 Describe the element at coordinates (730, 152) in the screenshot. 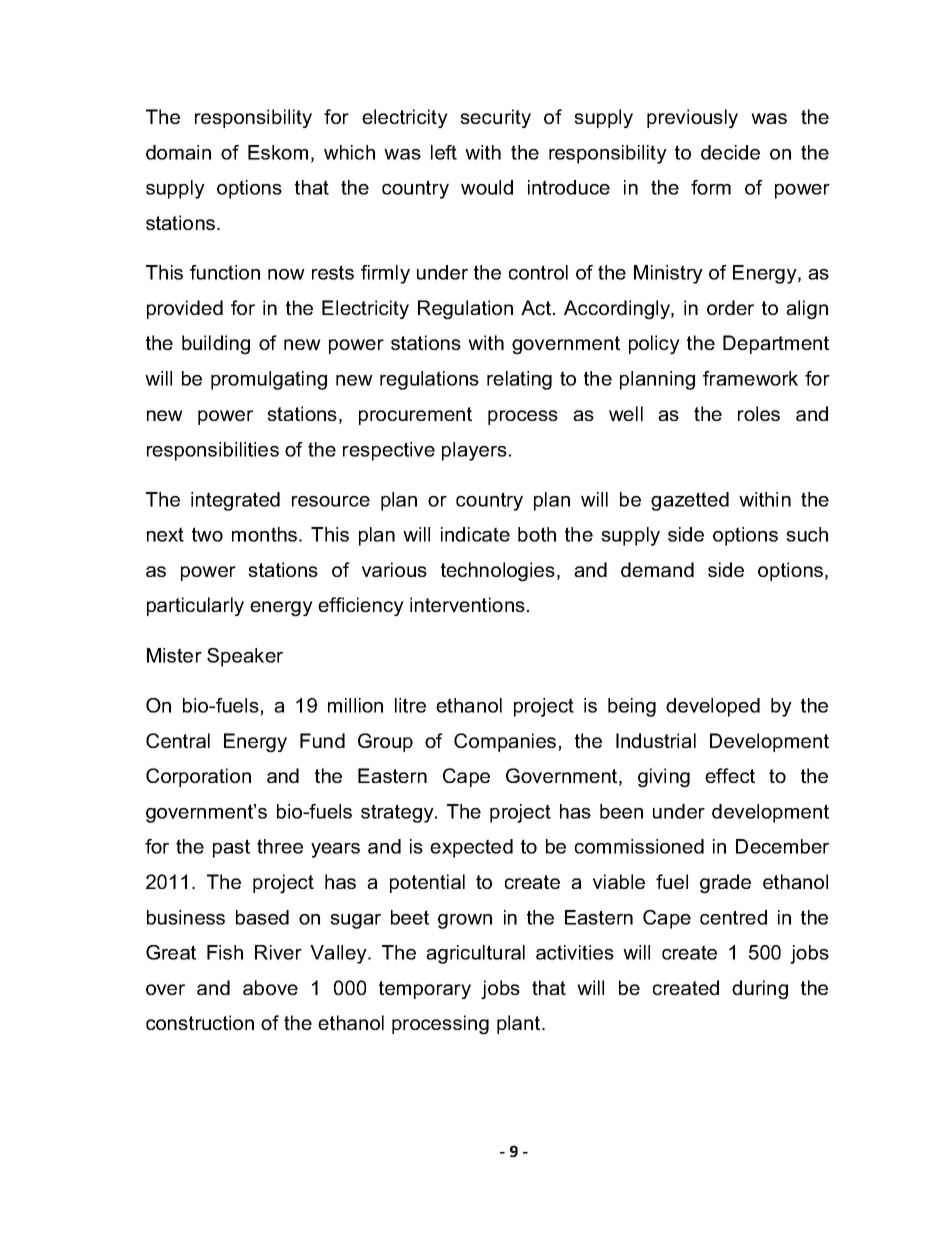

I see `decide` at that location.
